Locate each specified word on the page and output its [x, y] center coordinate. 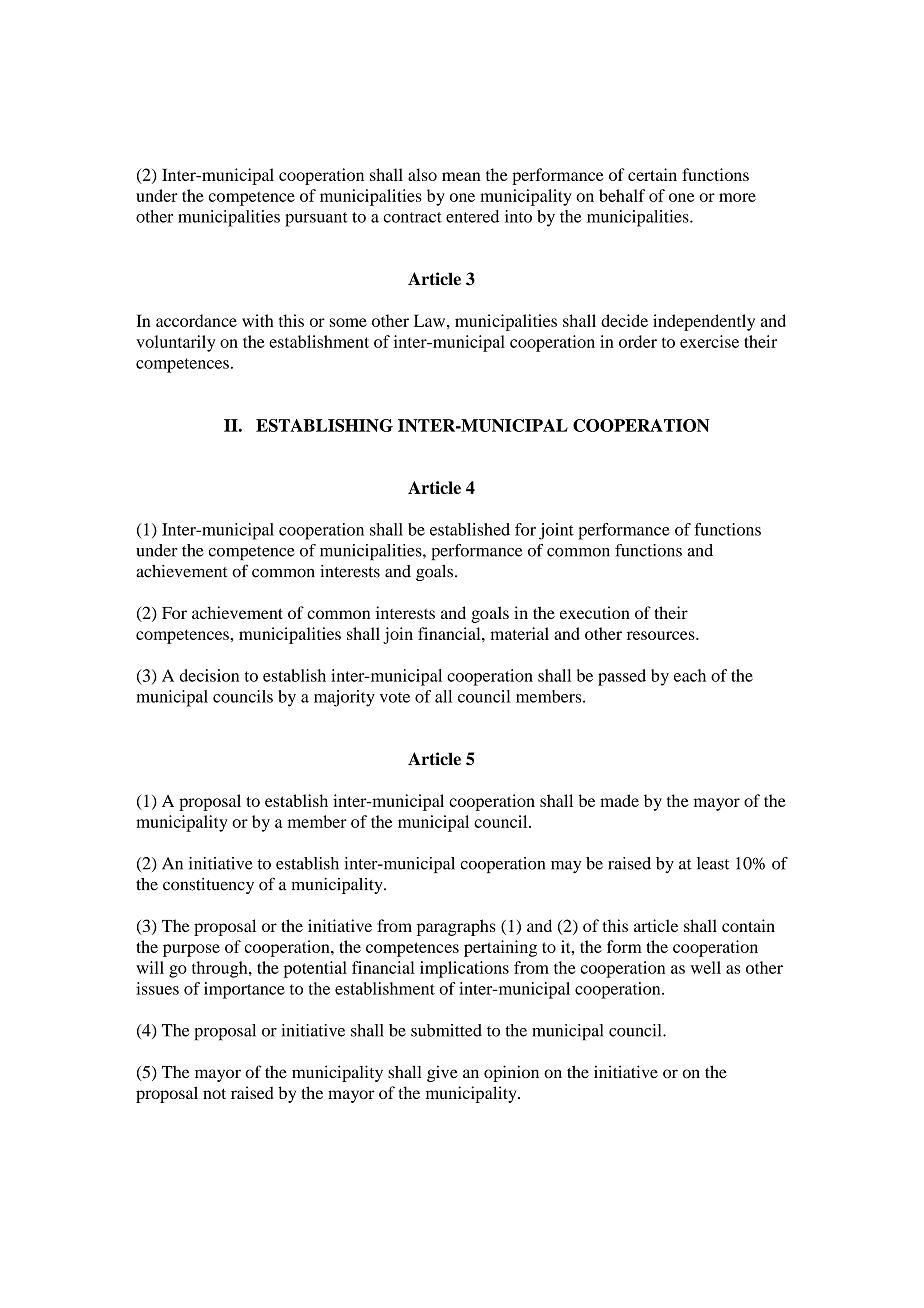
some [348, 322]
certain [652, 174]
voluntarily [175, 343]
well [706, 967]
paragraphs [456, 927]
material [519, 633]
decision [209, 675]
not [214, 1093]
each [690, 675]
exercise [709, 341]
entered [472, 216]
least [713, 863]
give [442, 1073]
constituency [208, 886]
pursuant [316, 219]
